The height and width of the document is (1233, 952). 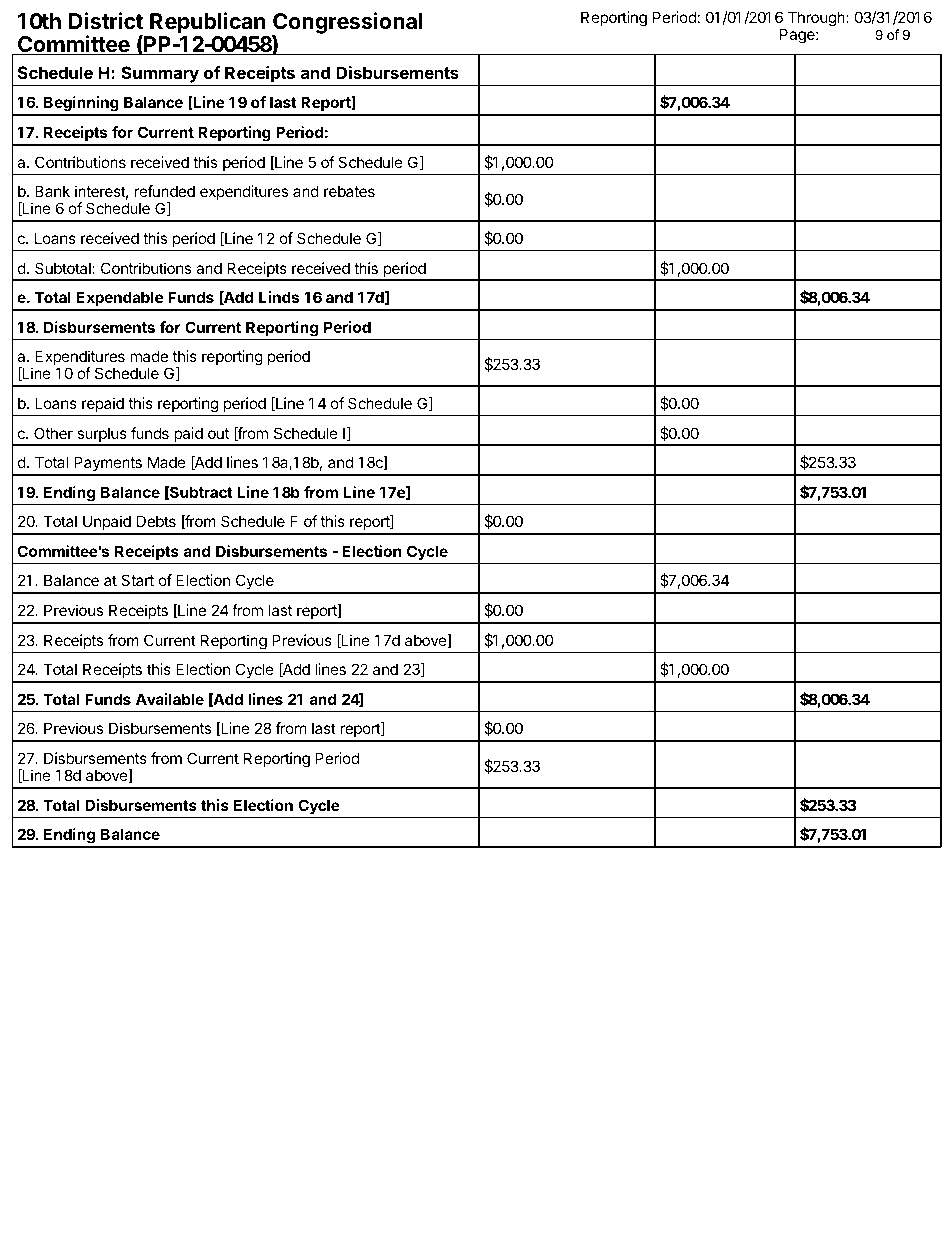 I want to click on out, so click(x=218, y=433).
